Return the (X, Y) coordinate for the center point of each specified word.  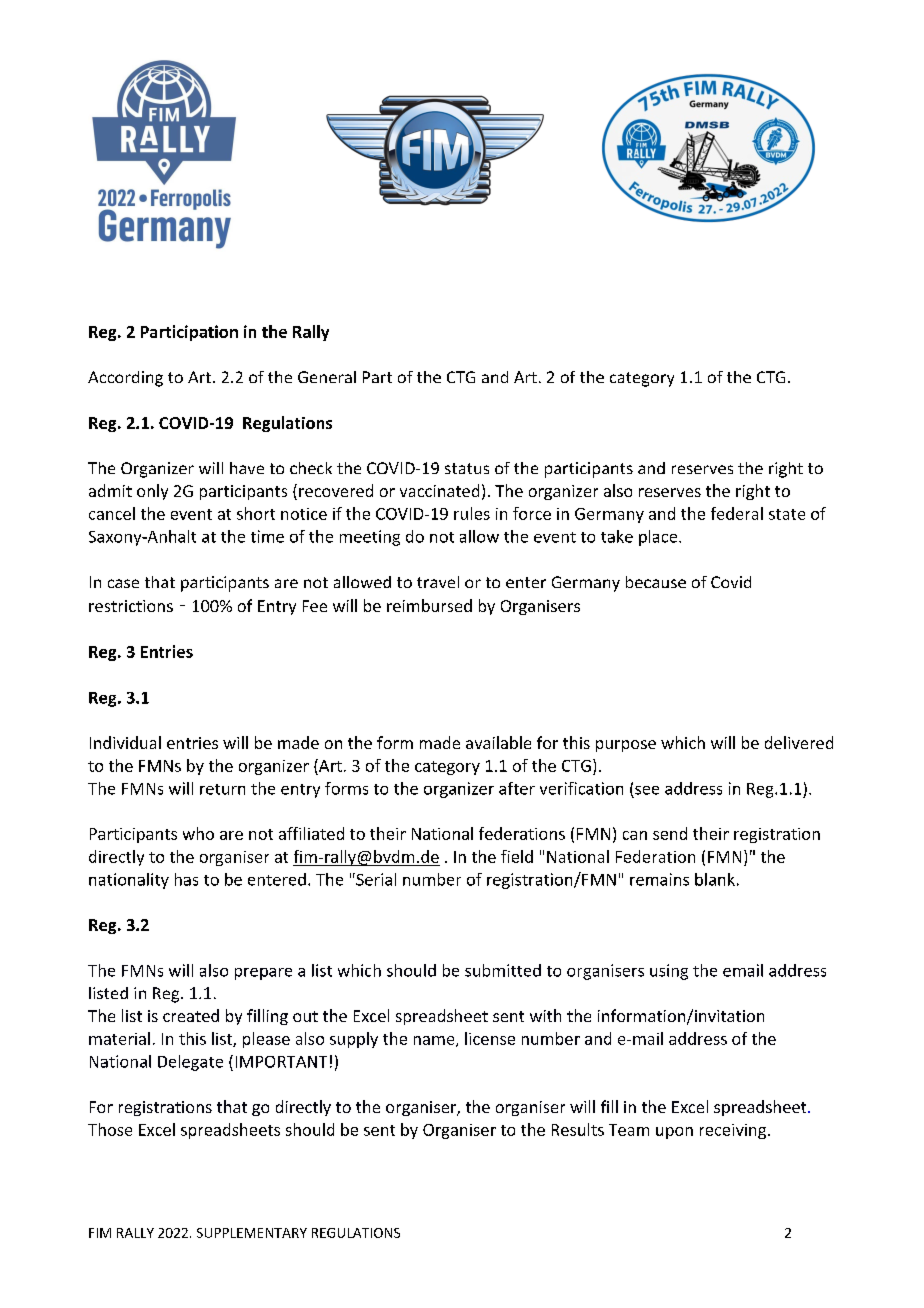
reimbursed (429, 605)
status (467, 468)
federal (737, 513)
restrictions (131, 606)
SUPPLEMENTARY (252, 1233)
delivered (799, 742)
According (125, 379)
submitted (503, 970)
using (669, 972)
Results (578, 1129)
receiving (734, 1131)
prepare (263, 974)
